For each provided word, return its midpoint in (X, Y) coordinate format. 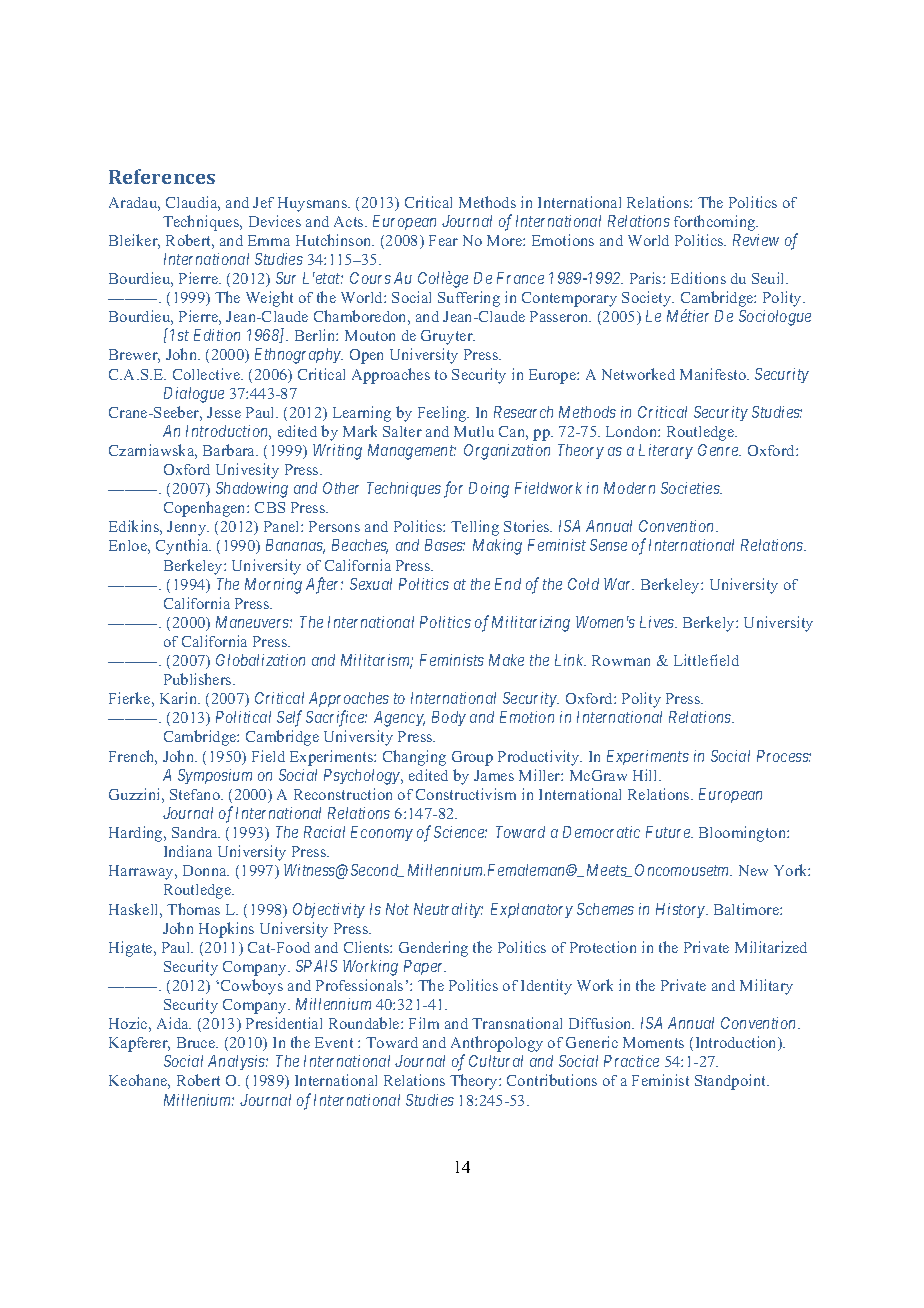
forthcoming (716, 223)
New (753, 870)
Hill (646, 775)
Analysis (237, 1062)
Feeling (443, 414)
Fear (443, 240)
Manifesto (714, 374)
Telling (475, 528)
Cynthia (183, 547)
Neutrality (448, 910)
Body (449, 718)
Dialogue (194, 395)
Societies (691, 488)
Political (243, 717)
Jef (263, 202)
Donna (206, 870)
